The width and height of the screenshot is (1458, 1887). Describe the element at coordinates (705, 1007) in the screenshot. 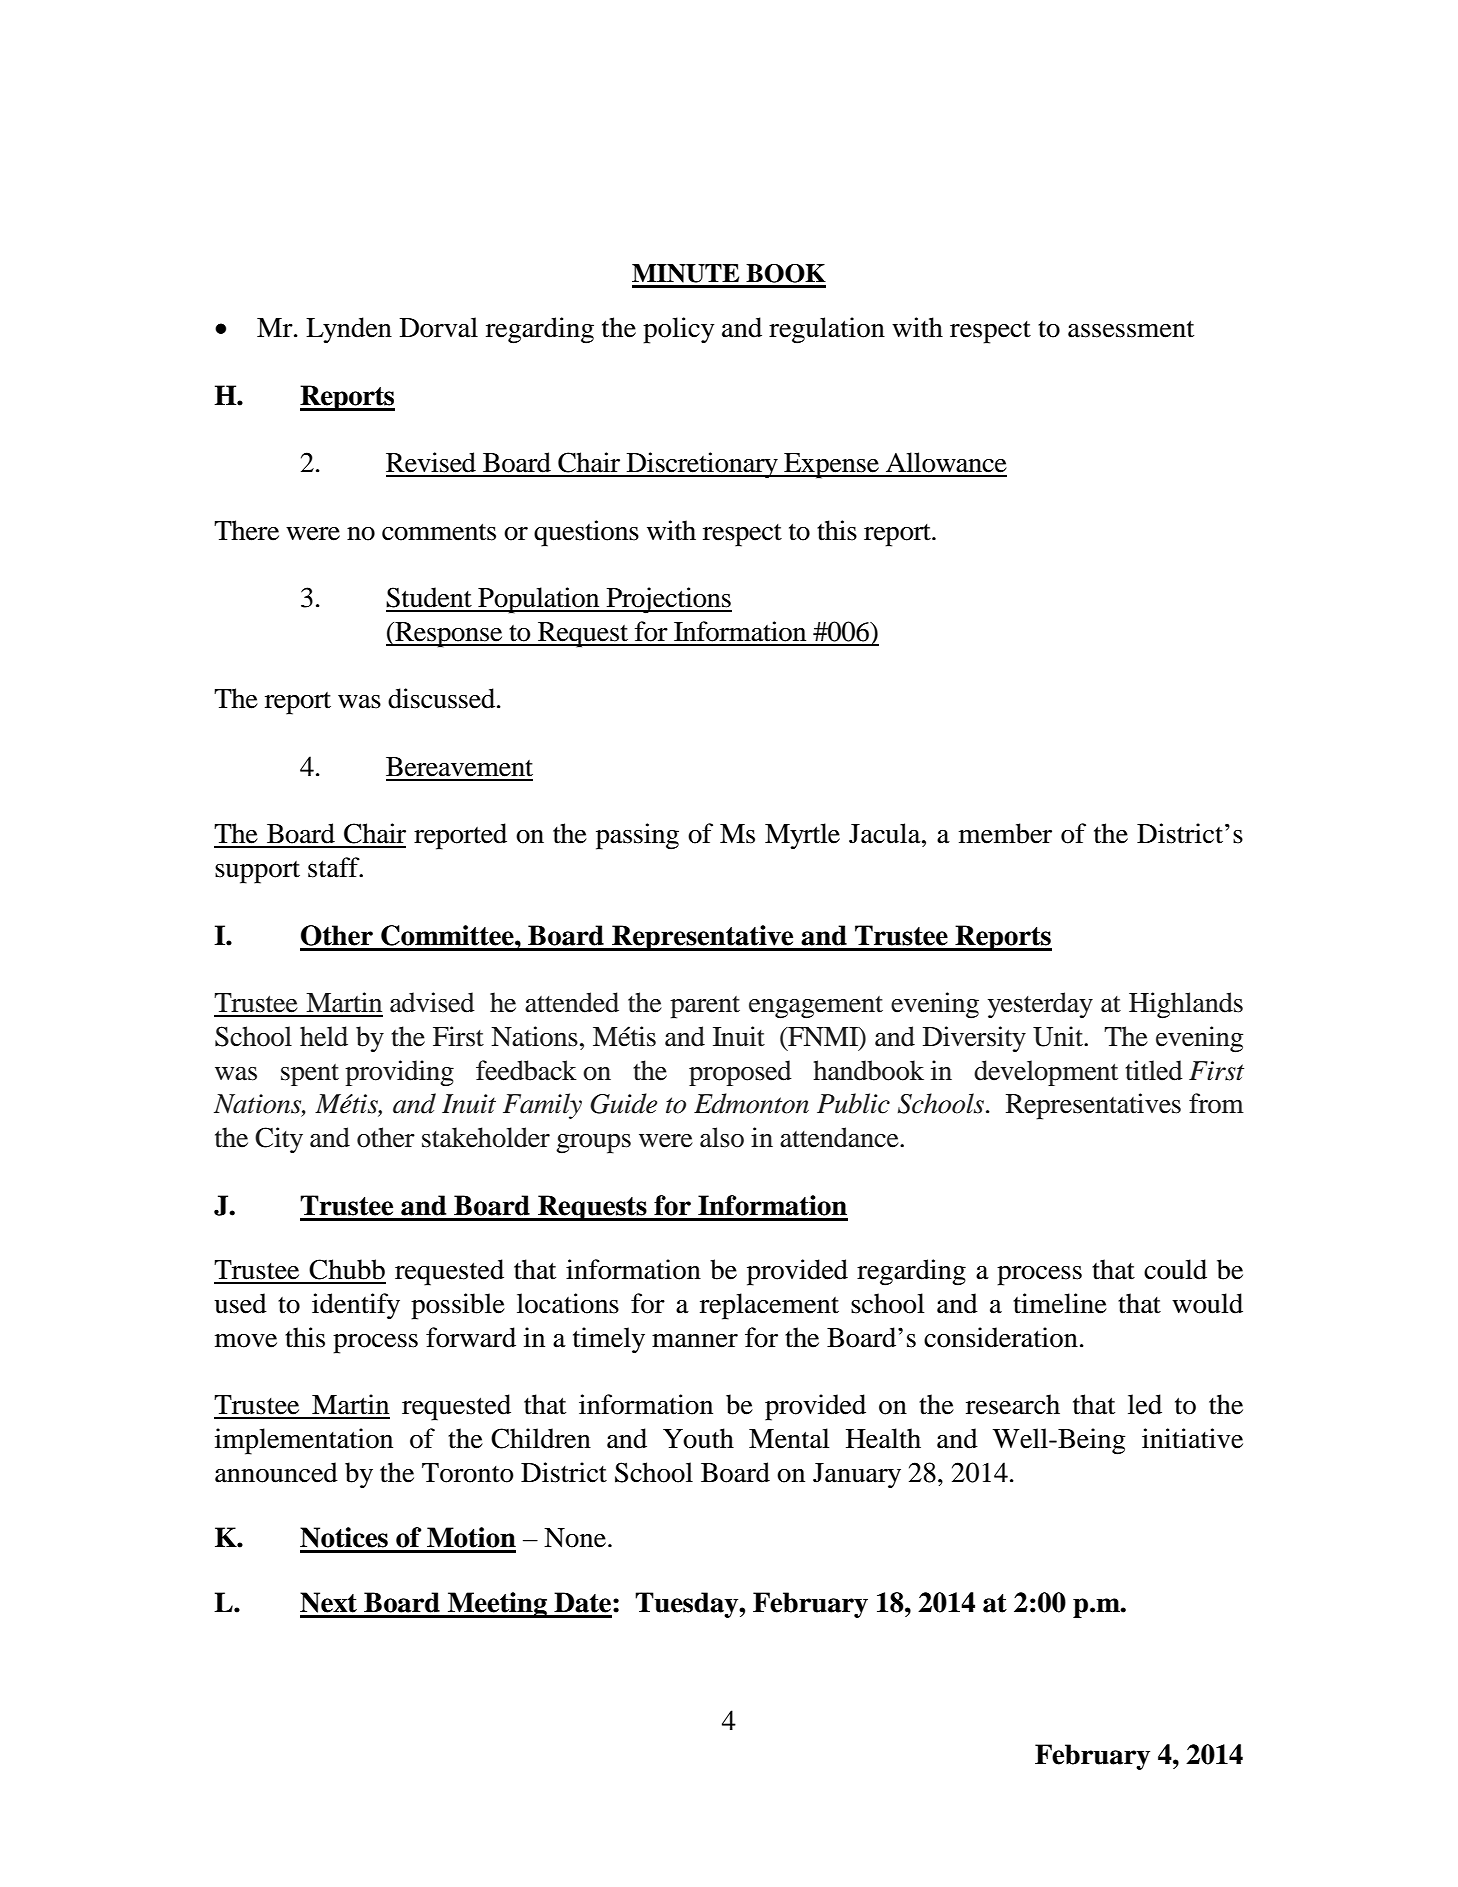

I see `parent` at that location.
